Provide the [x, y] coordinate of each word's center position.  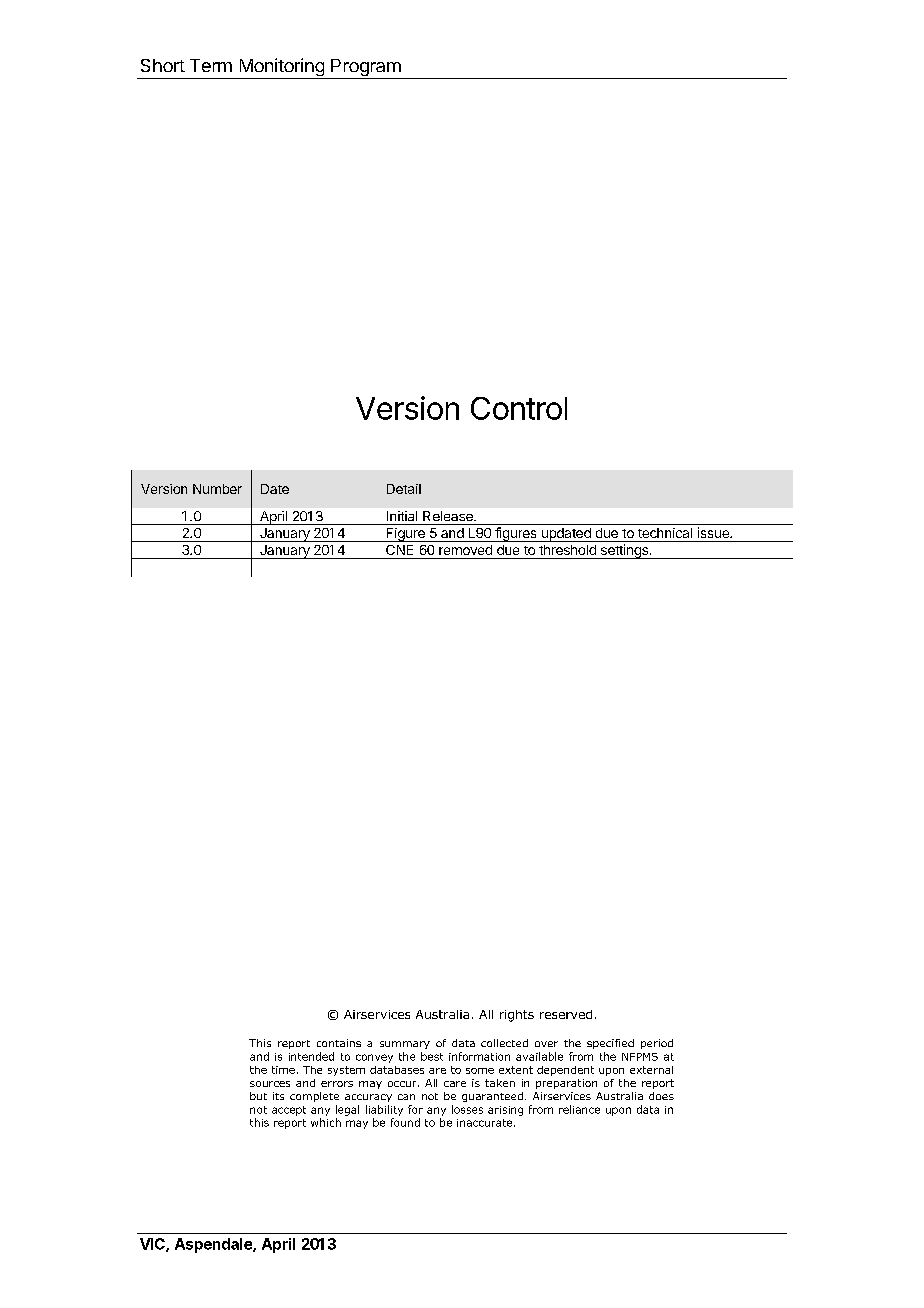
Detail [404, 489]
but [258, 1096]
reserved [566, 1014]
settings [624, 551]
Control [519, 408]
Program [366, 69]
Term [211, 65]
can [406, 1097]
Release [449, 516]
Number [217, 489]
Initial [402, 516]
